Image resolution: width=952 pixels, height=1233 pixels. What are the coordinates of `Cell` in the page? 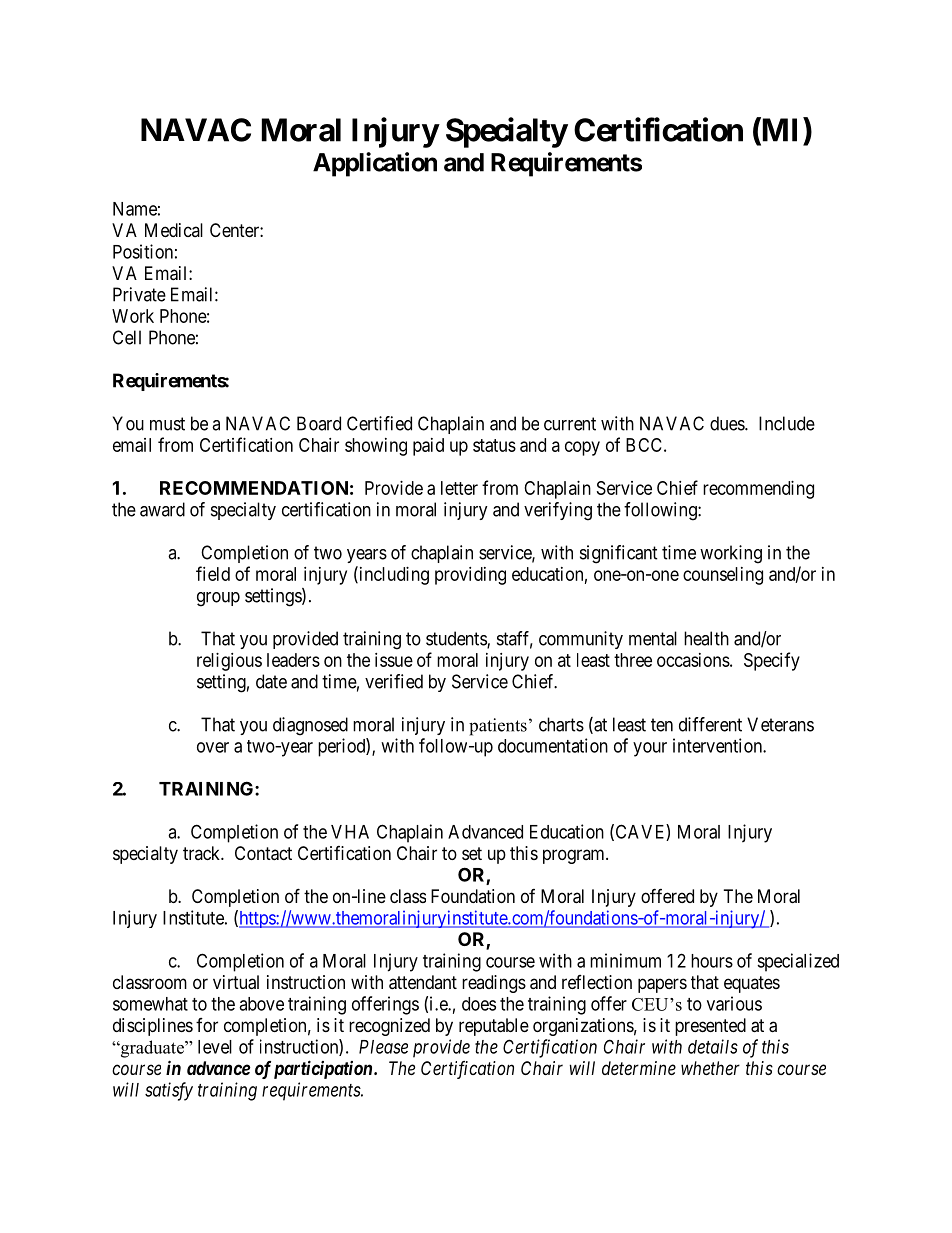 It's located at (127, 337).
